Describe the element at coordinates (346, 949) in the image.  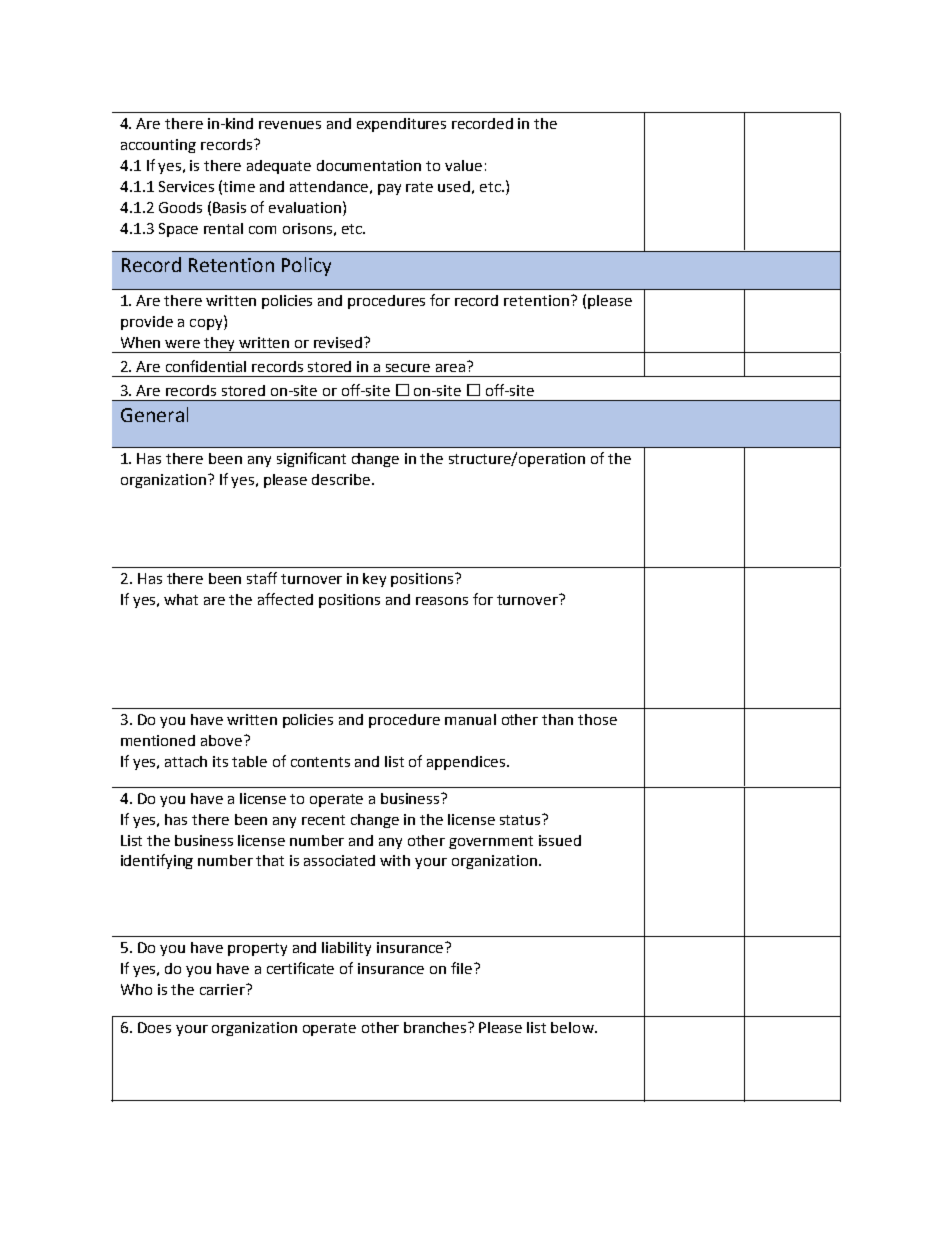
I see `liability` at that location.
